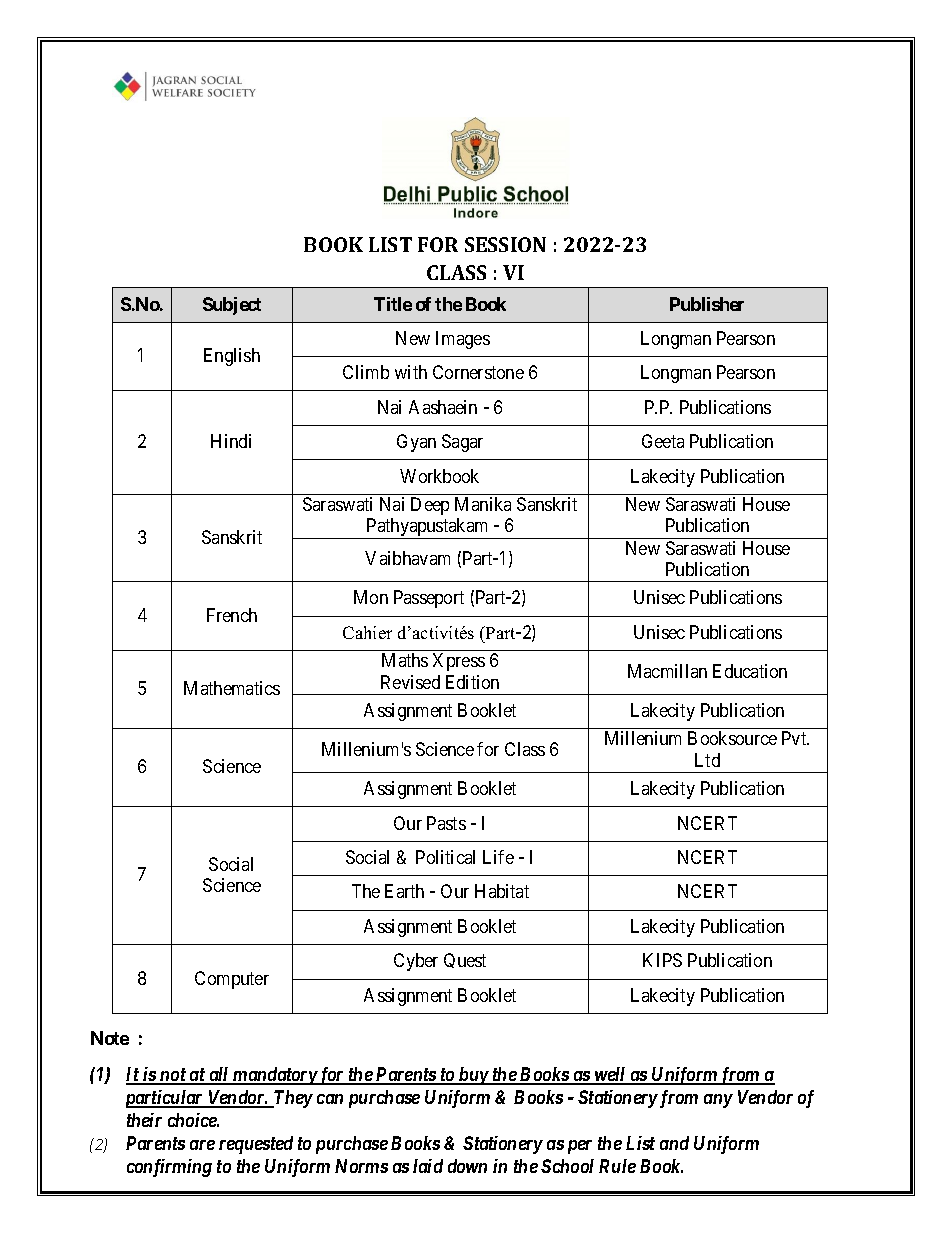 This document has width=952, height=1233. What do you see at coordinates (232, 688) in the document?
I see `Mathematics` at bounding box center [232, 688].
